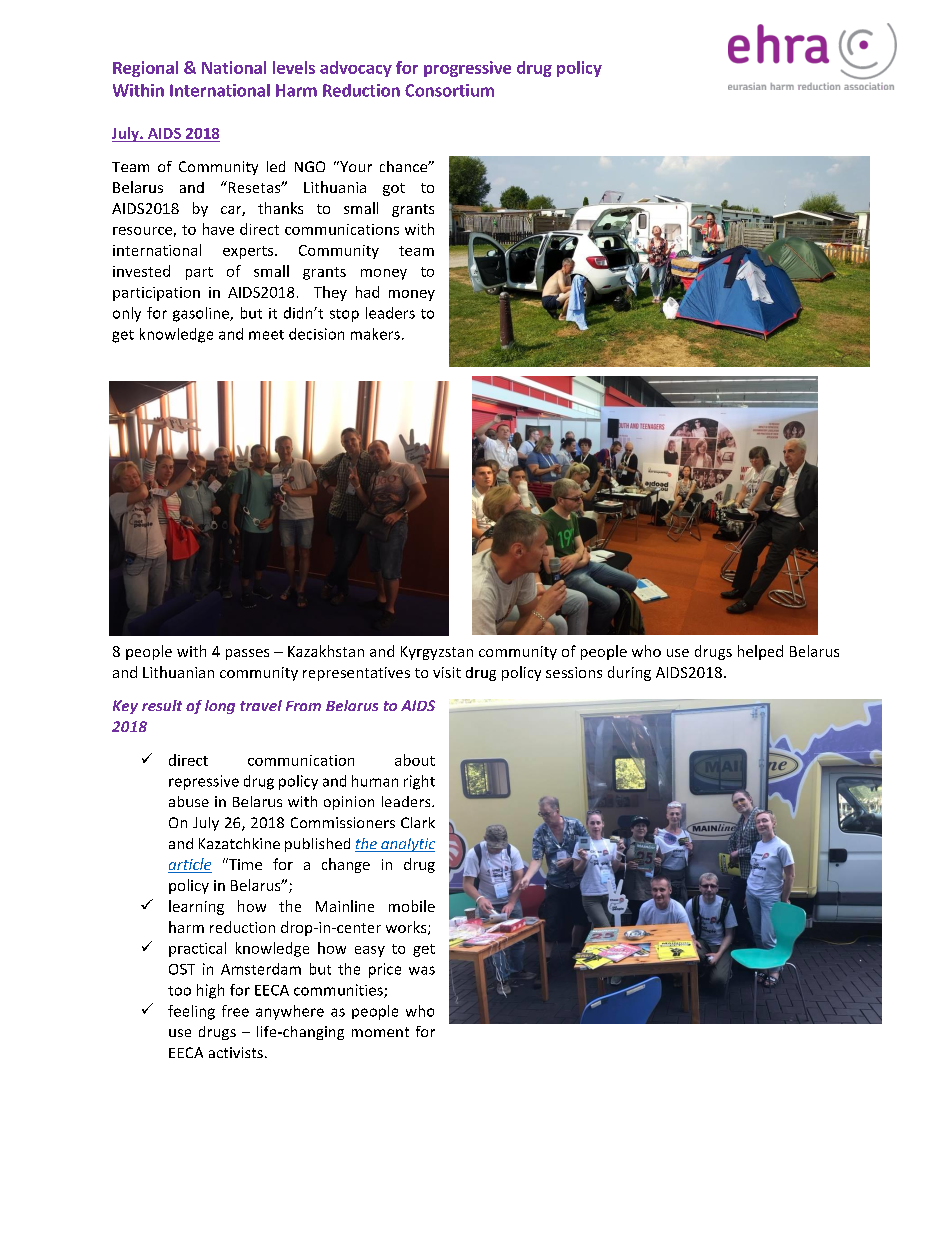  Describe the element at coordinates (394, 189) in the document. I see `got` at that location.
